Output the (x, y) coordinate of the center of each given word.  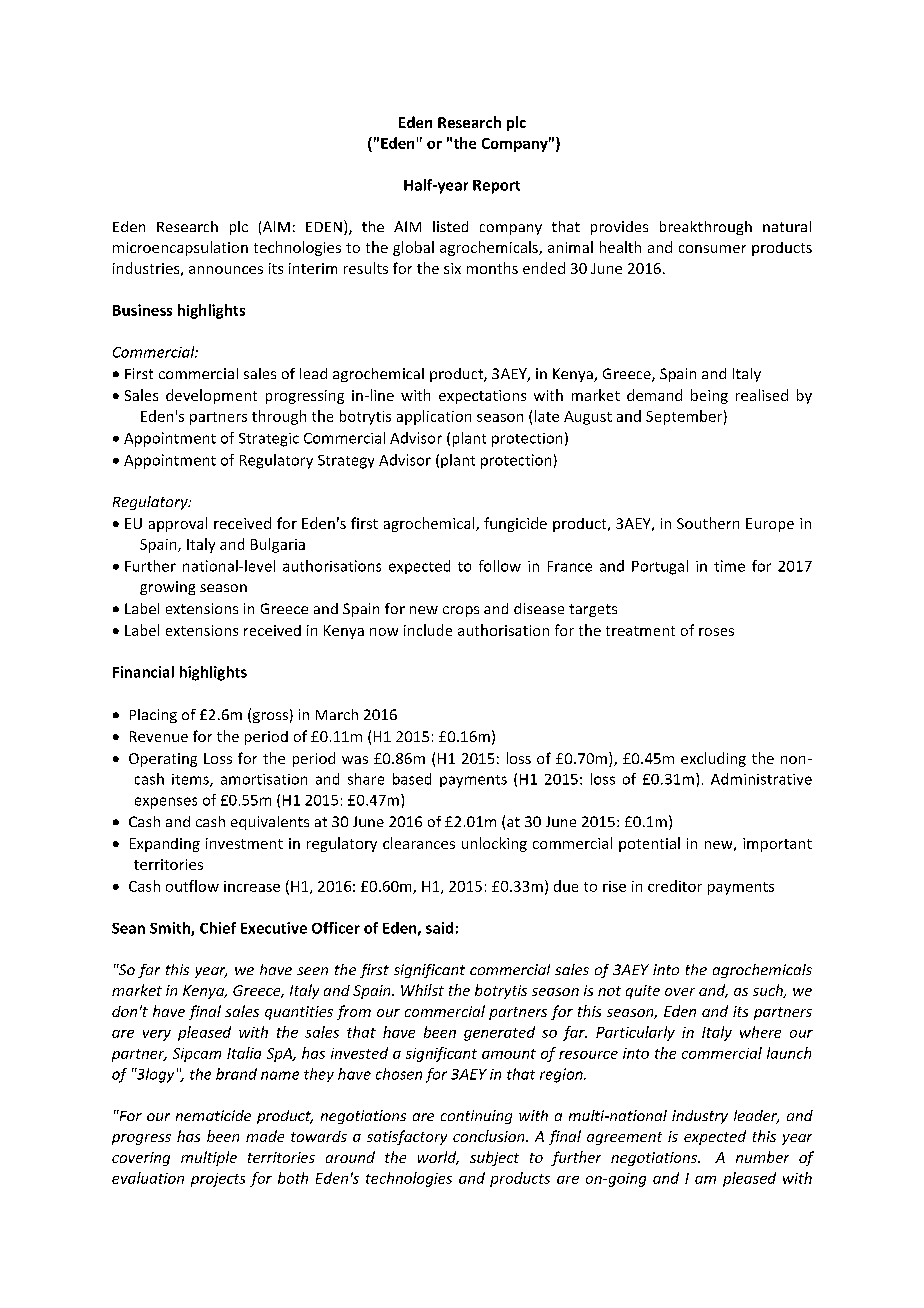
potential (649, 844)
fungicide (515, 524)
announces (226, 270)
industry (700, 1117)
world (438, 1158)
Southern (708, 523)
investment (244, 843)
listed (450, 226)
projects (218, 1180)
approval (178, 524)
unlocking (494, 844)
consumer (712, 249)
